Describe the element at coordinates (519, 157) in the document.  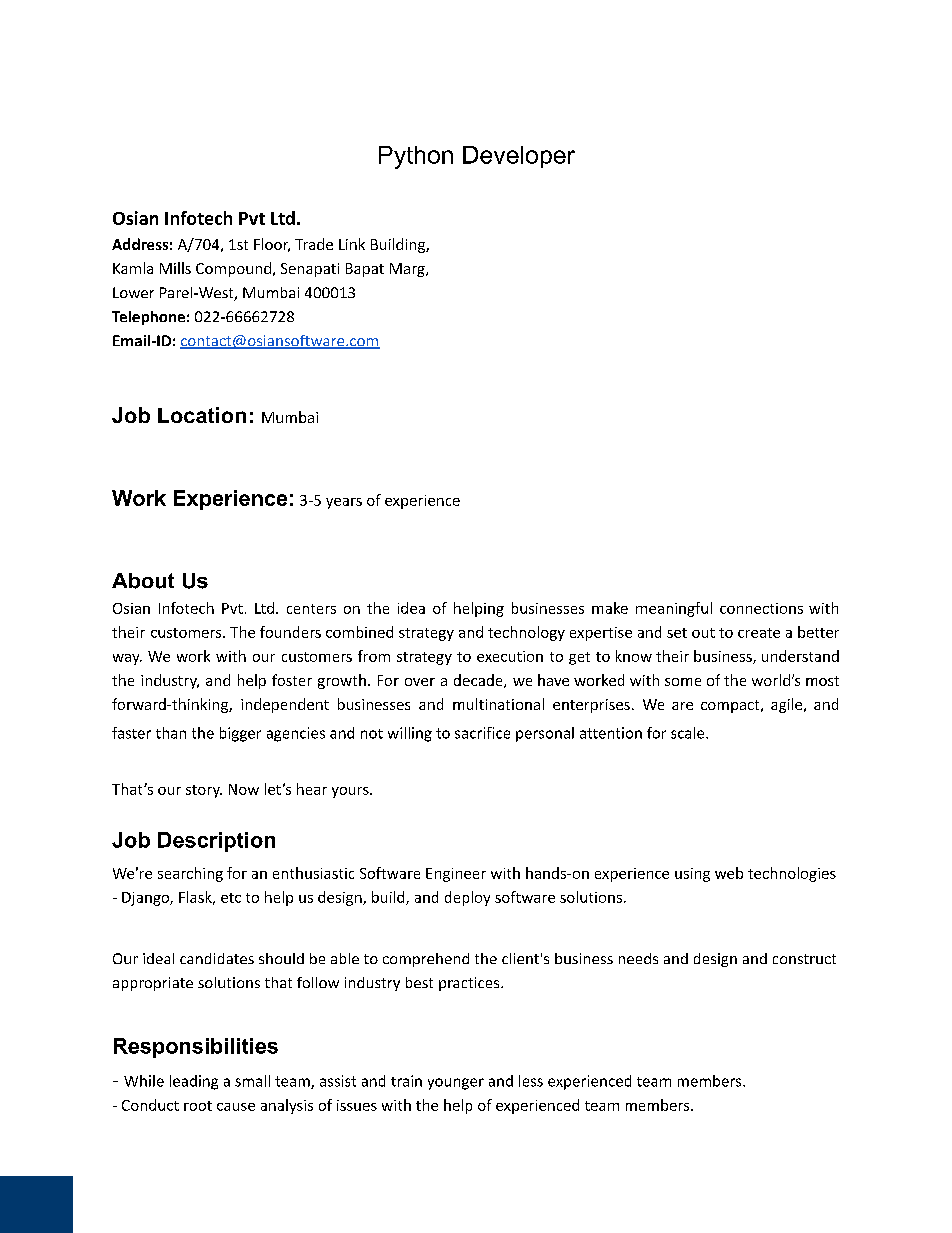
I see `Developer` at that location.
